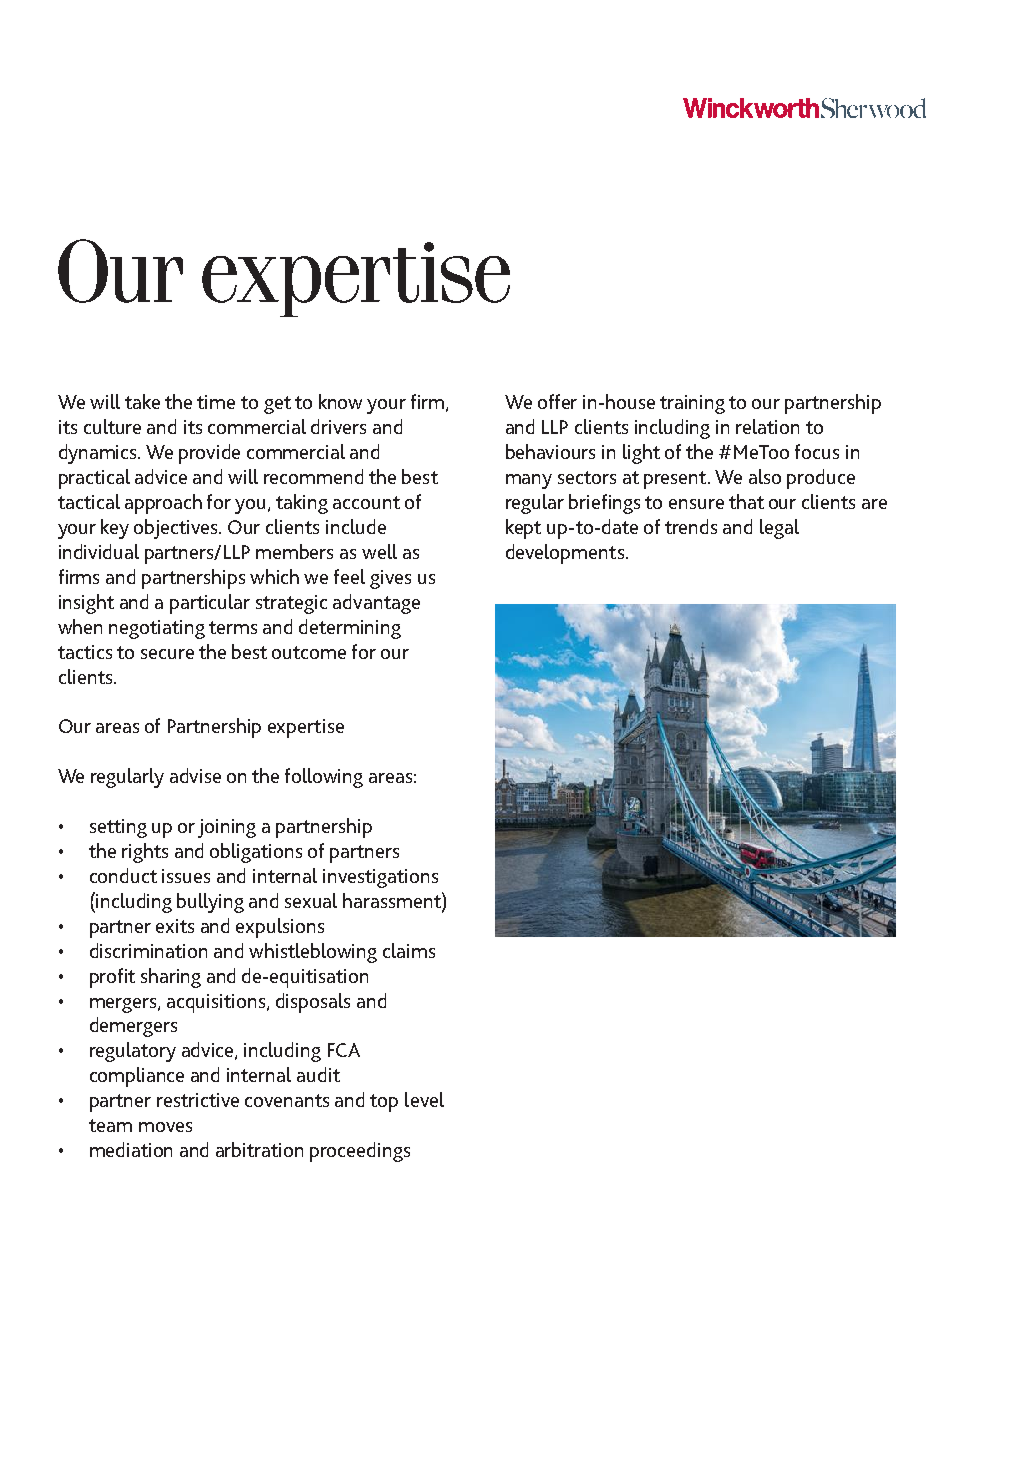 This page has height=1457, width=1030. What do you see at coordinates (779, 529) in the page?
I see `legal` at bounding box center [779, 529].
